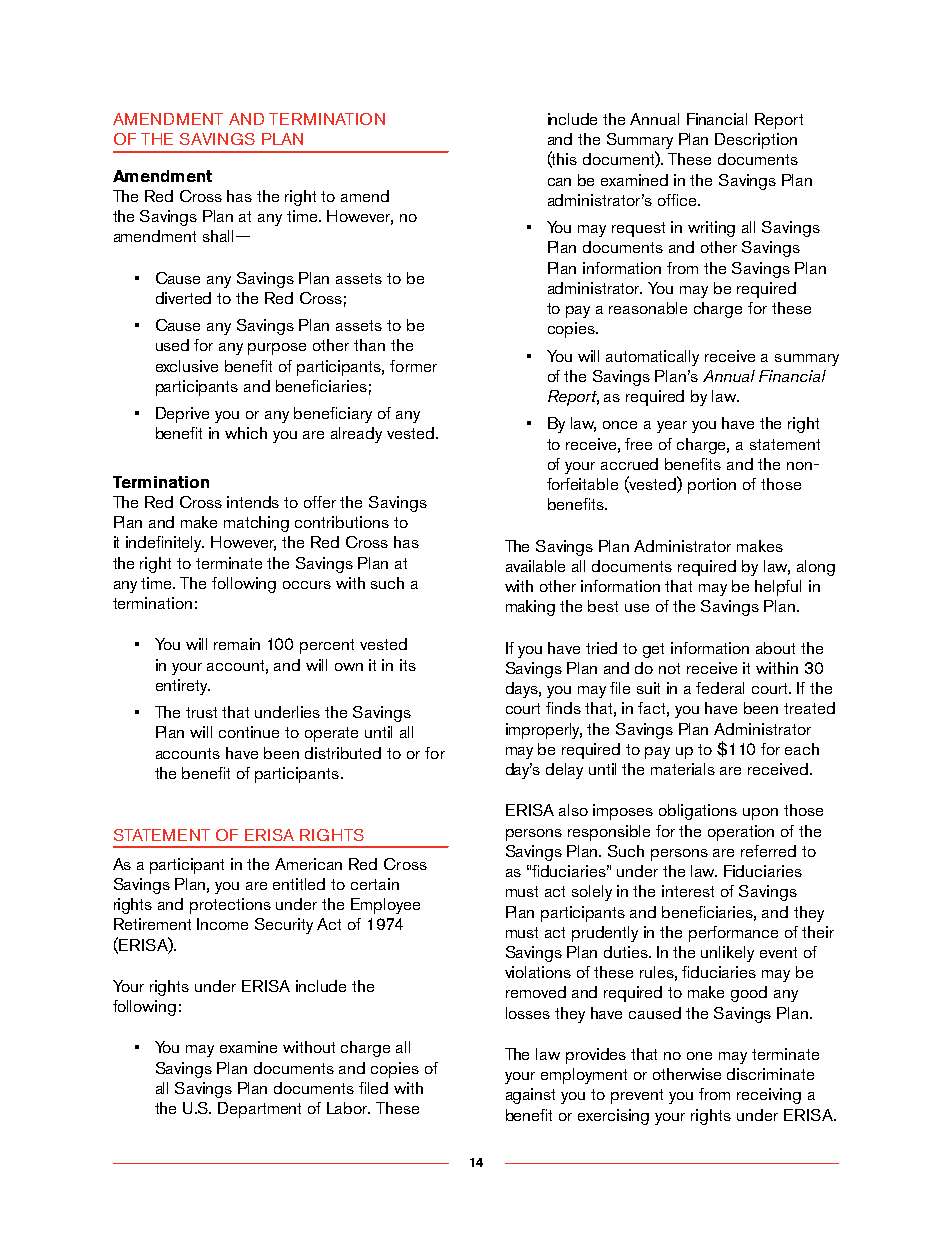  What do you see at coordinates (544, 731) in the screenshot?
I see `improperly` at bounding box center [544, 731].
